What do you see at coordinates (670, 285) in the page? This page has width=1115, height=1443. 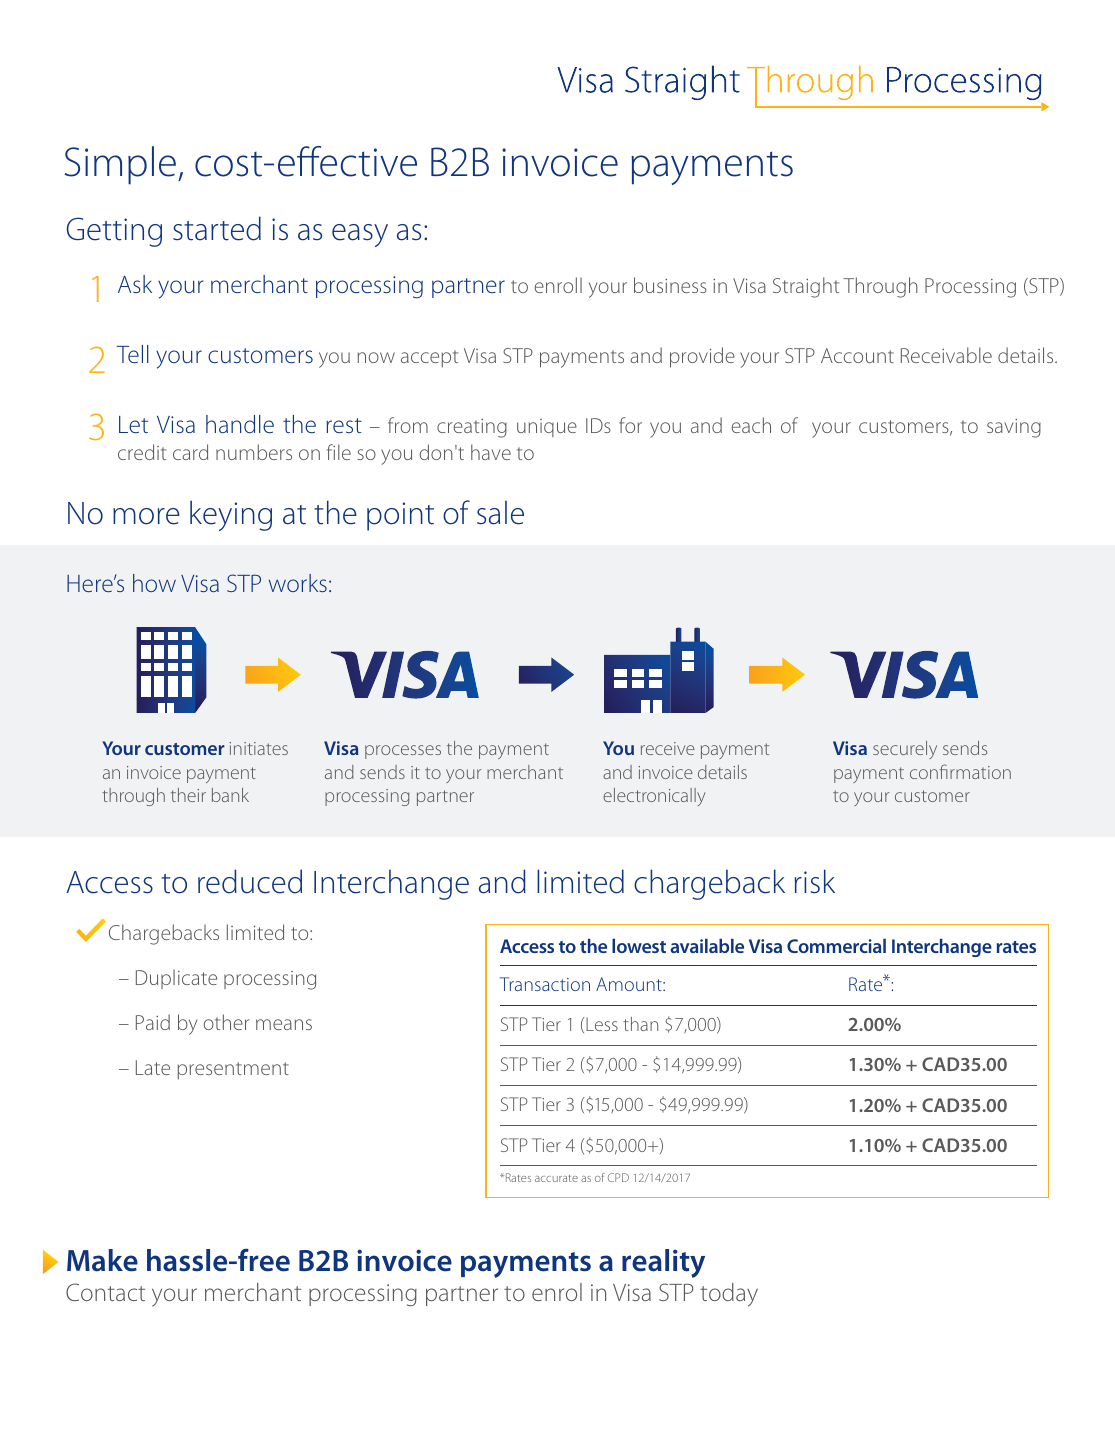 I see `business` at bounding box center [670, 285].
